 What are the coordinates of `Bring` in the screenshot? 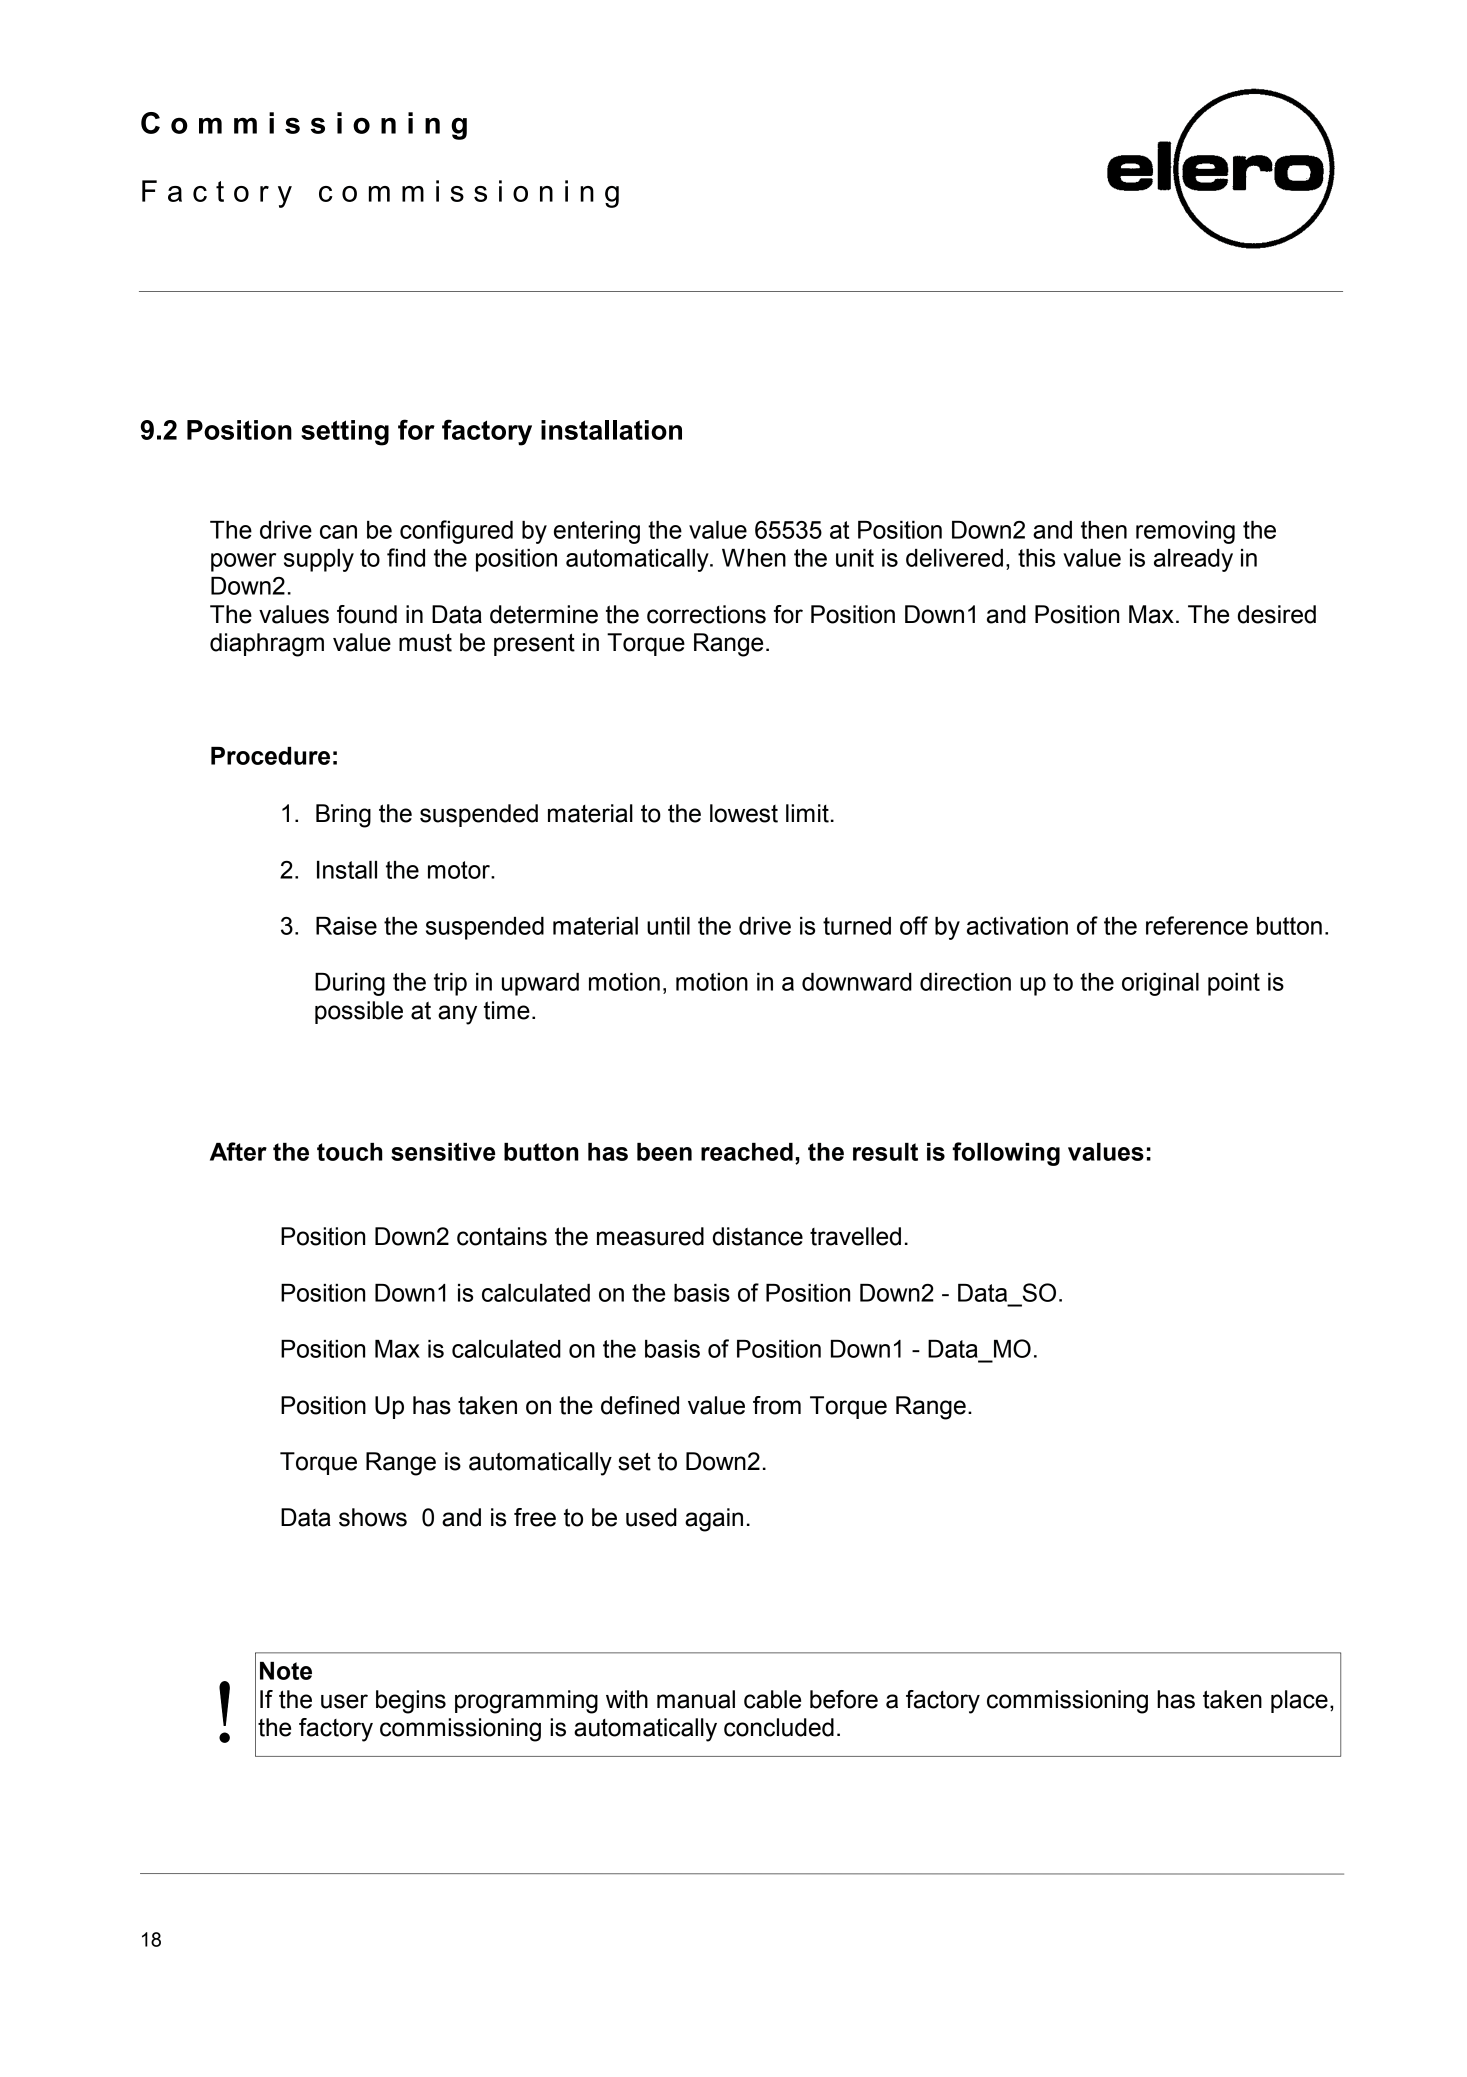 It's located at (343, 816).
